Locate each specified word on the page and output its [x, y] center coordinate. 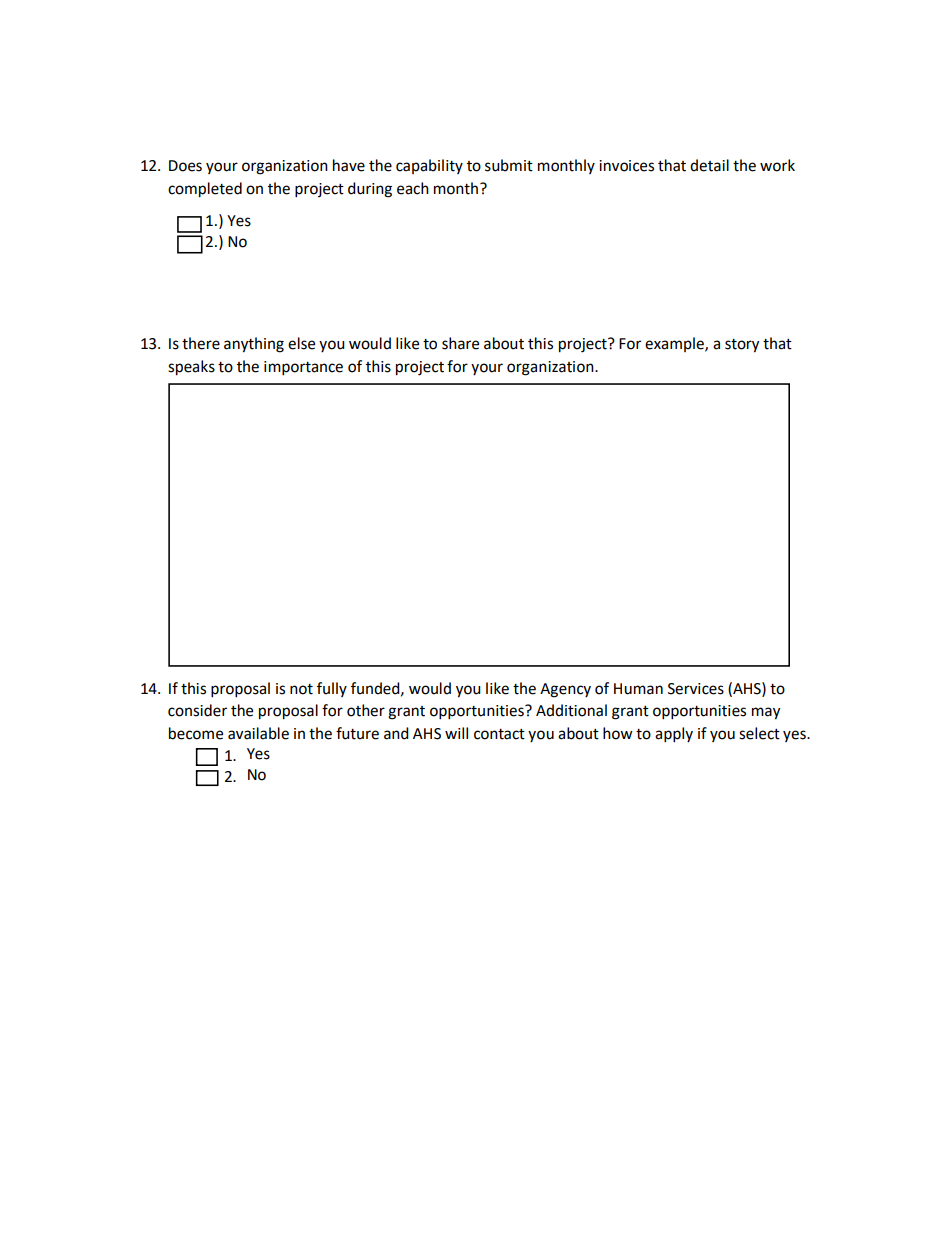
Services [696, 689]
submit [509, 165]
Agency [565, 690]
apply [674, 735]
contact [499, 734]
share [460, 343]
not [301, 689]
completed [205, 190]
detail [709, 165]
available [258, 733]
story [742, 346]
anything [254, 345]
